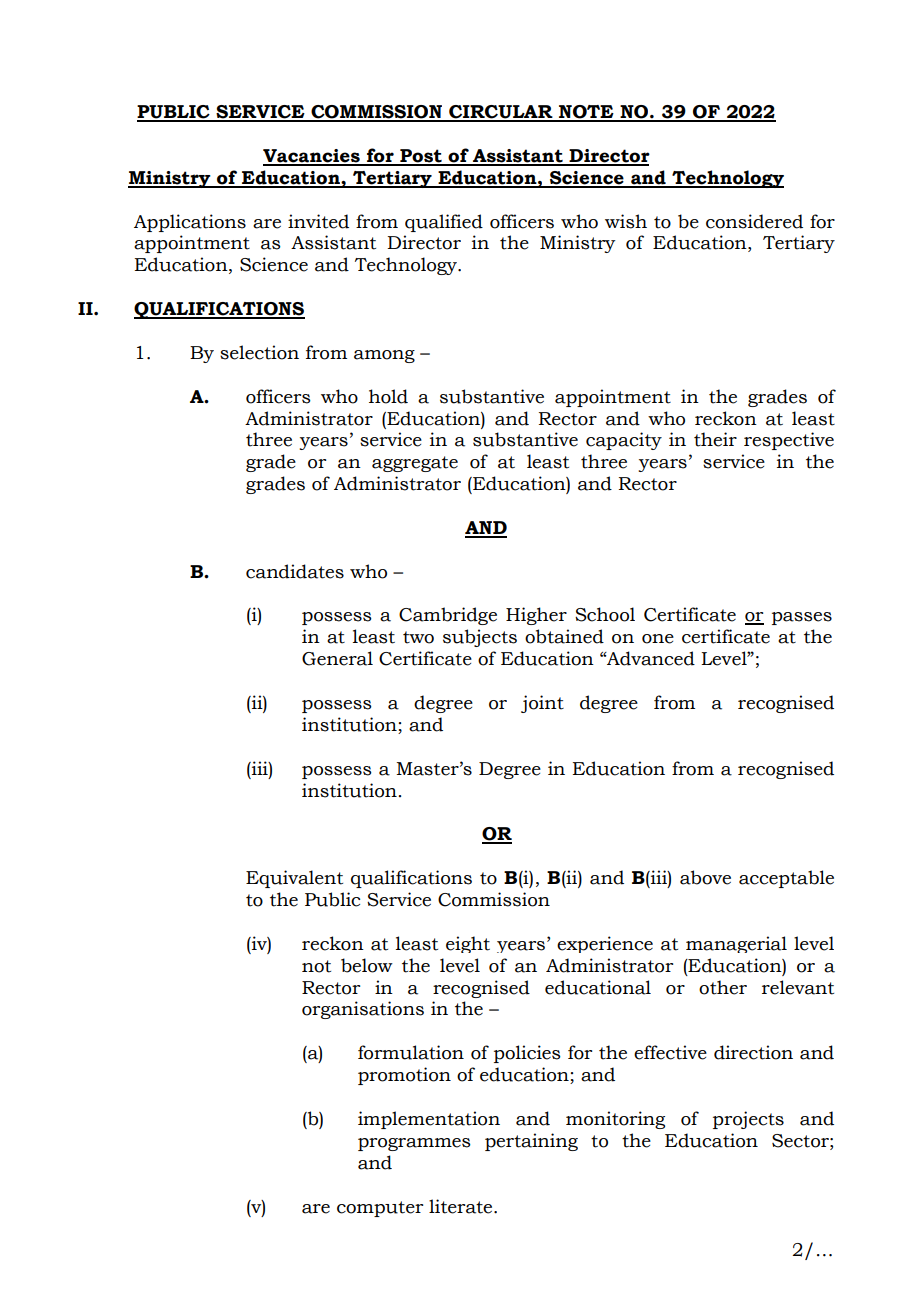 Image resolution: width=924 pixels, height=1308 pixels. I want to click on eight, so click(468, 944).
